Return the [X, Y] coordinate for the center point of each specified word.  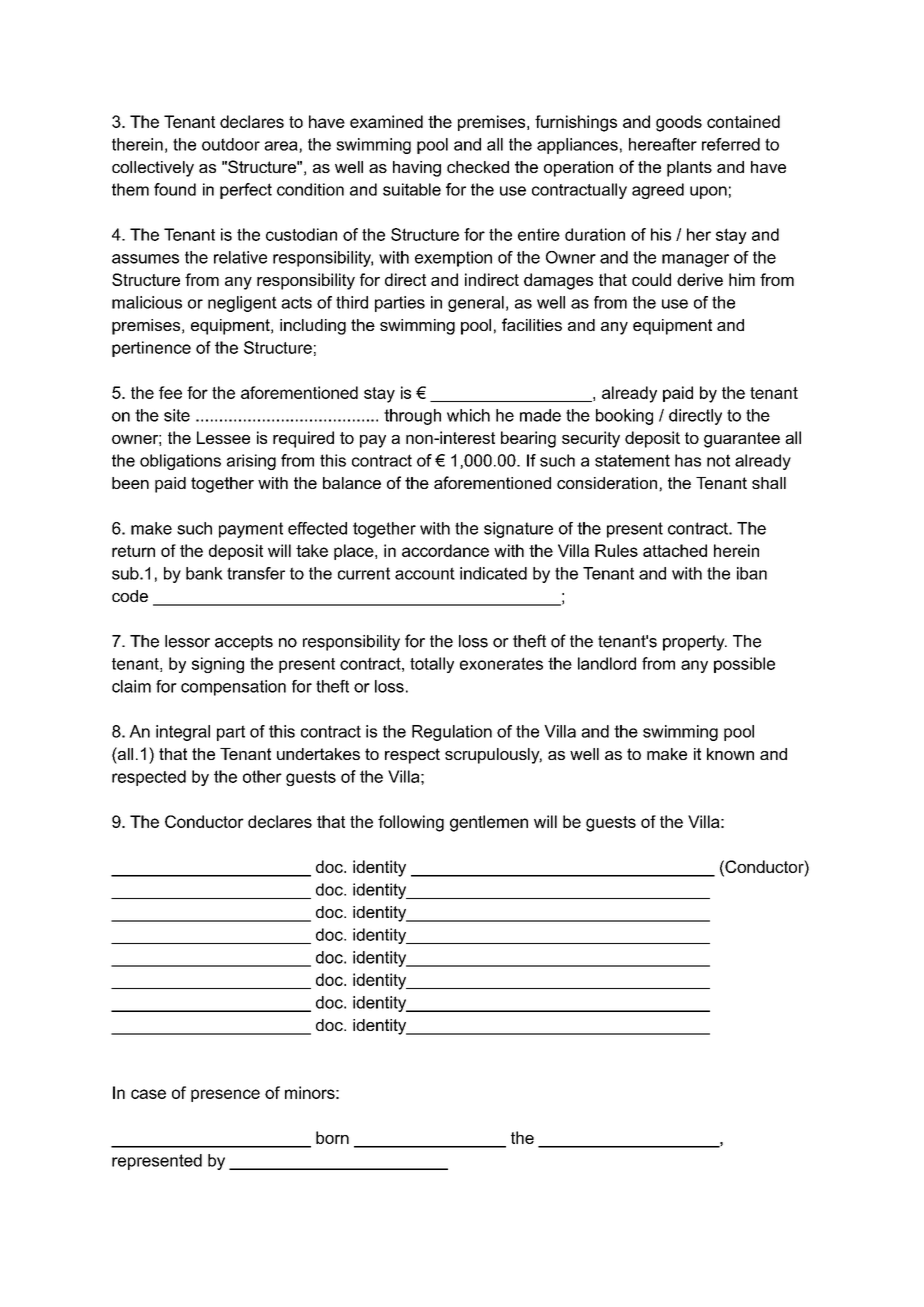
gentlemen [489, 823]
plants [689, 169]
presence [225, 1095]
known [730, 754]
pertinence [151, 349]
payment [251, 530]
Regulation [452, 733]
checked [478, 167]
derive [700, 279]
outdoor [231, 144]
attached [675, 550]
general [476, 304]
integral [183, 733]
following [411, 823]
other [262, 776]
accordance [445, 550]
